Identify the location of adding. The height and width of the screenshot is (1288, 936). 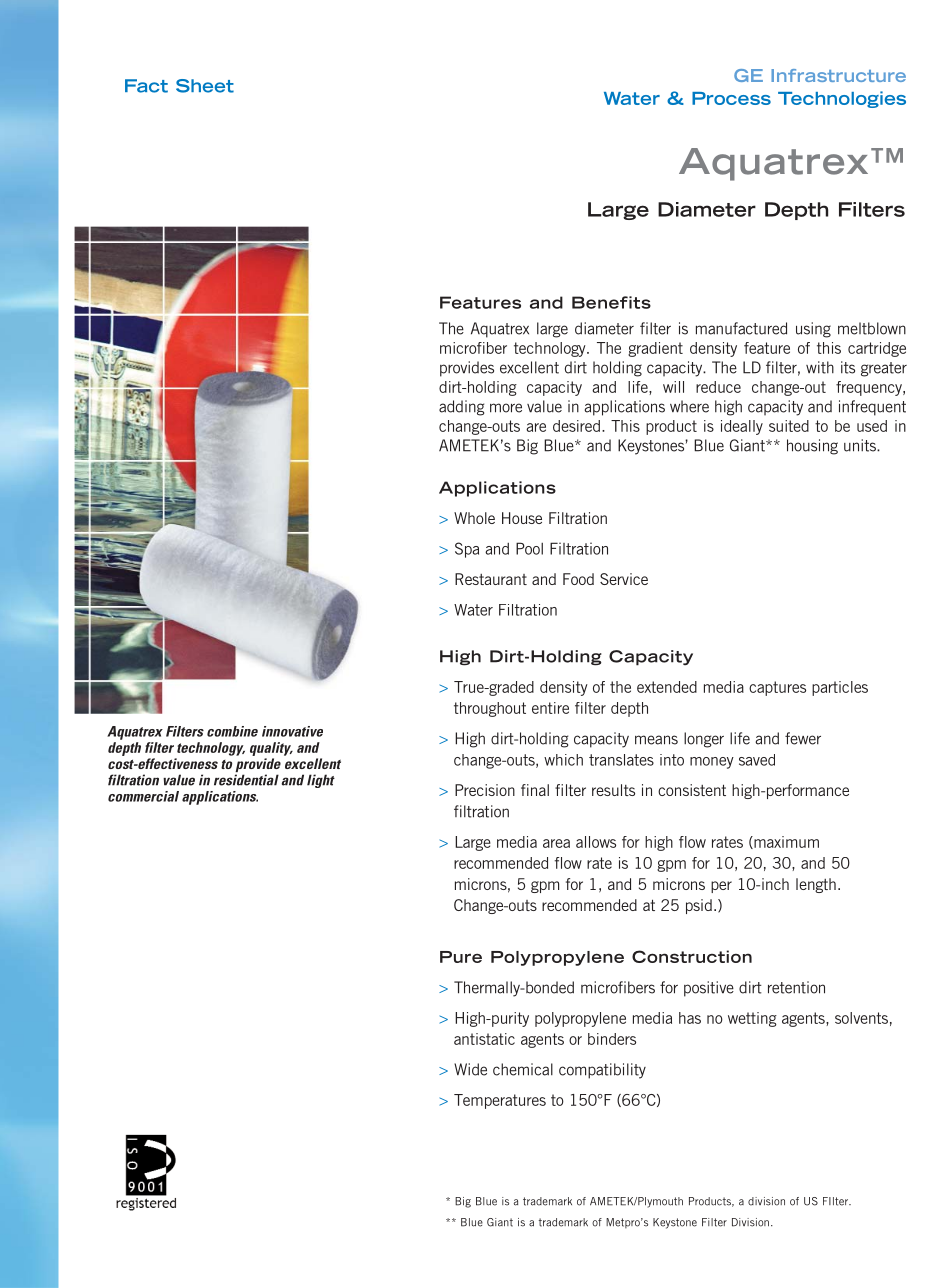
(461, 408).
